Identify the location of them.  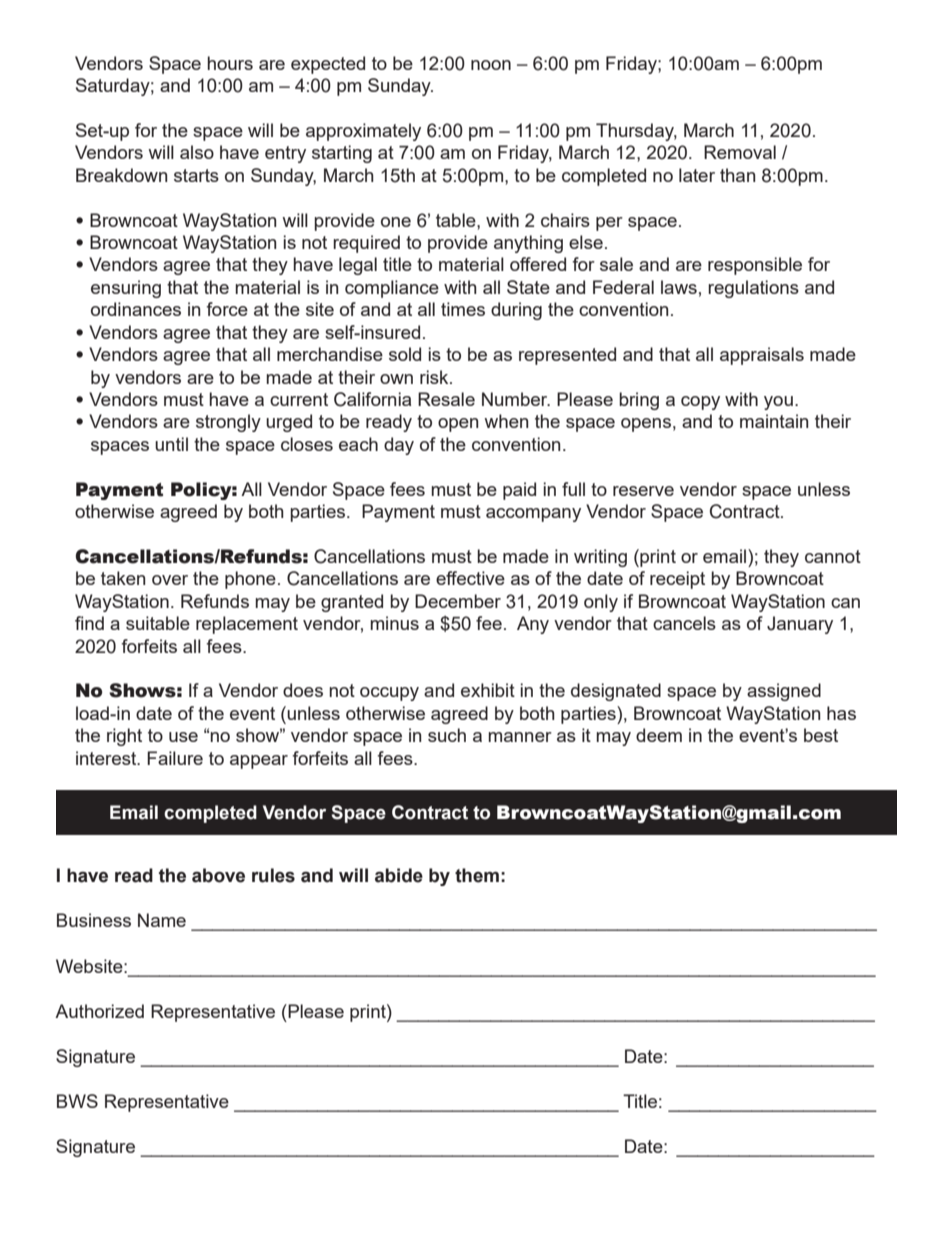
(477, 875).
